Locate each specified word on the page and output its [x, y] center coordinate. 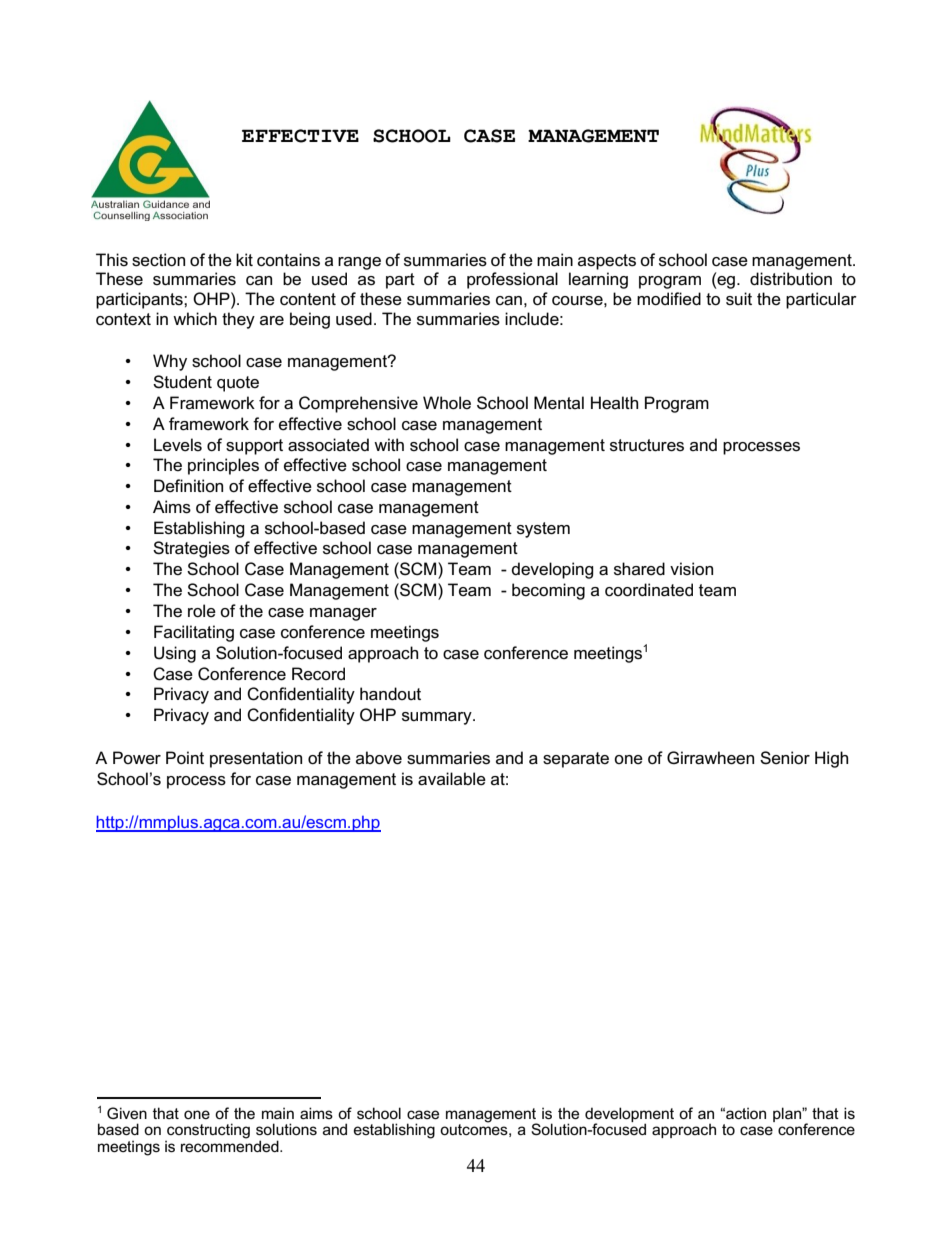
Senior [785, 758]
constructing [208, 1132]
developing [553, 570]
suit [739, 299]
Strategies [191, 549]
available [452, 779]
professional [512, 280]
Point [185, 758]
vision [691, 569]
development [629, 1116]
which [195, 318]
